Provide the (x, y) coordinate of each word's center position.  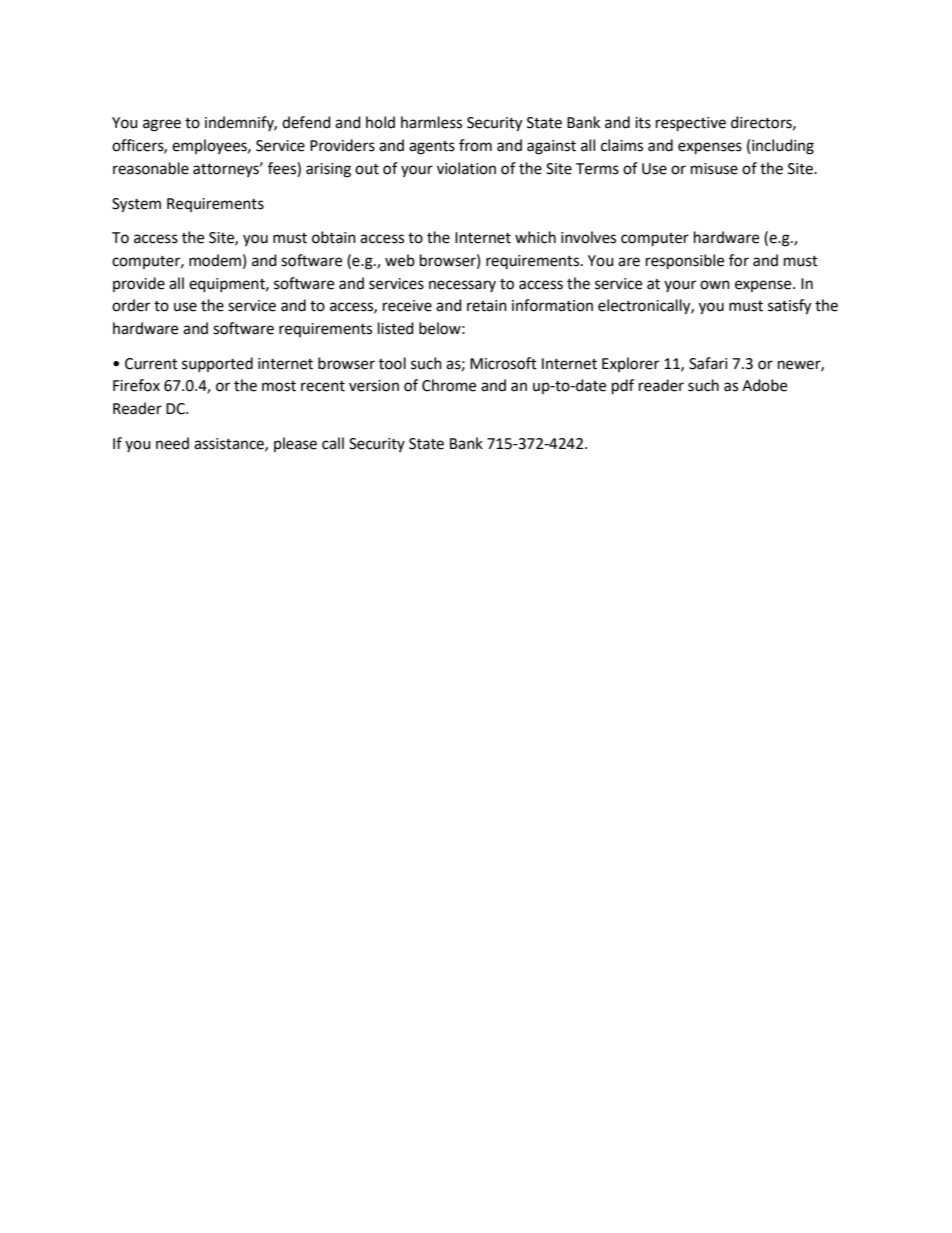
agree (162, 125)
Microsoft (503, 363)
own (715, 285)
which (535, 237)
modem (215, 260)
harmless (431, 122)
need (172, 443)
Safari (708, 363)
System (136, 205)
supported (217, 364)
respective (691, 124)
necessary (462, 286)
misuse (714, 169)
